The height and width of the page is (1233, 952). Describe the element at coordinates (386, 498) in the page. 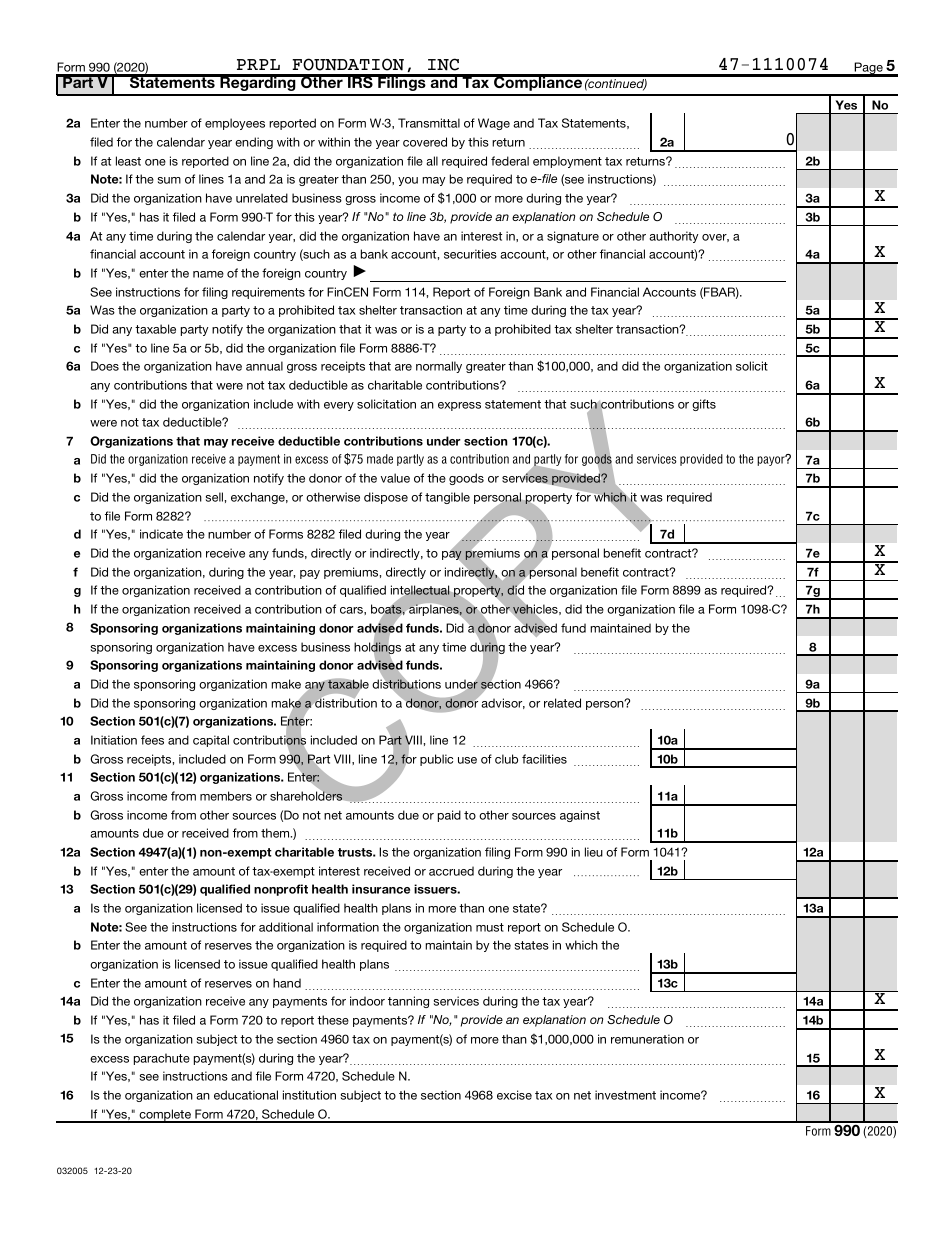

I see `dispose` at that location.
